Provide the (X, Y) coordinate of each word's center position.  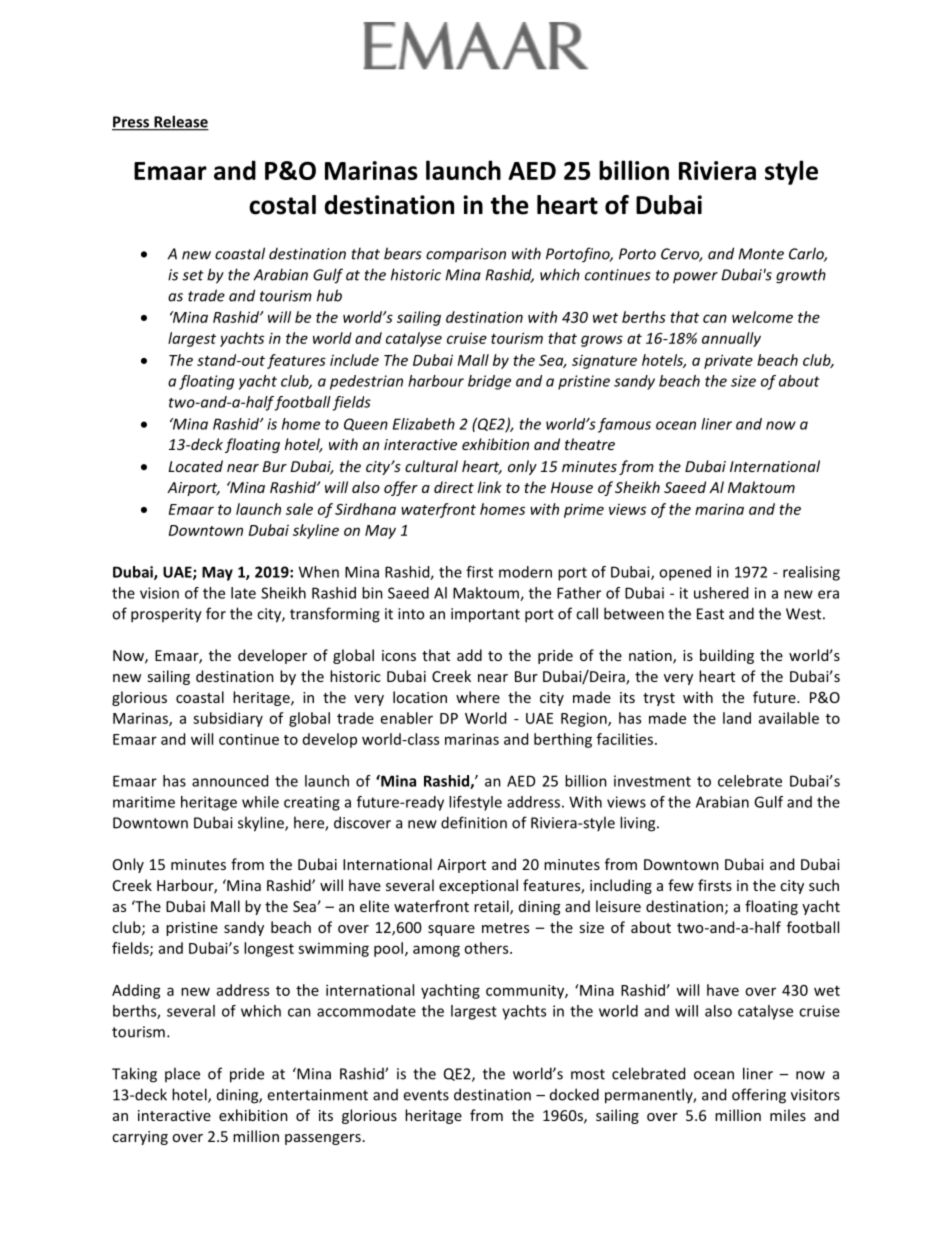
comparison (466, 255)
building (727, 656)
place (182, 1074)
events (426, 1095)
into (411, 614)
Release (180, 122)
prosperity (166, 615)
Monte (761, 254)
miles (788, 1115)
